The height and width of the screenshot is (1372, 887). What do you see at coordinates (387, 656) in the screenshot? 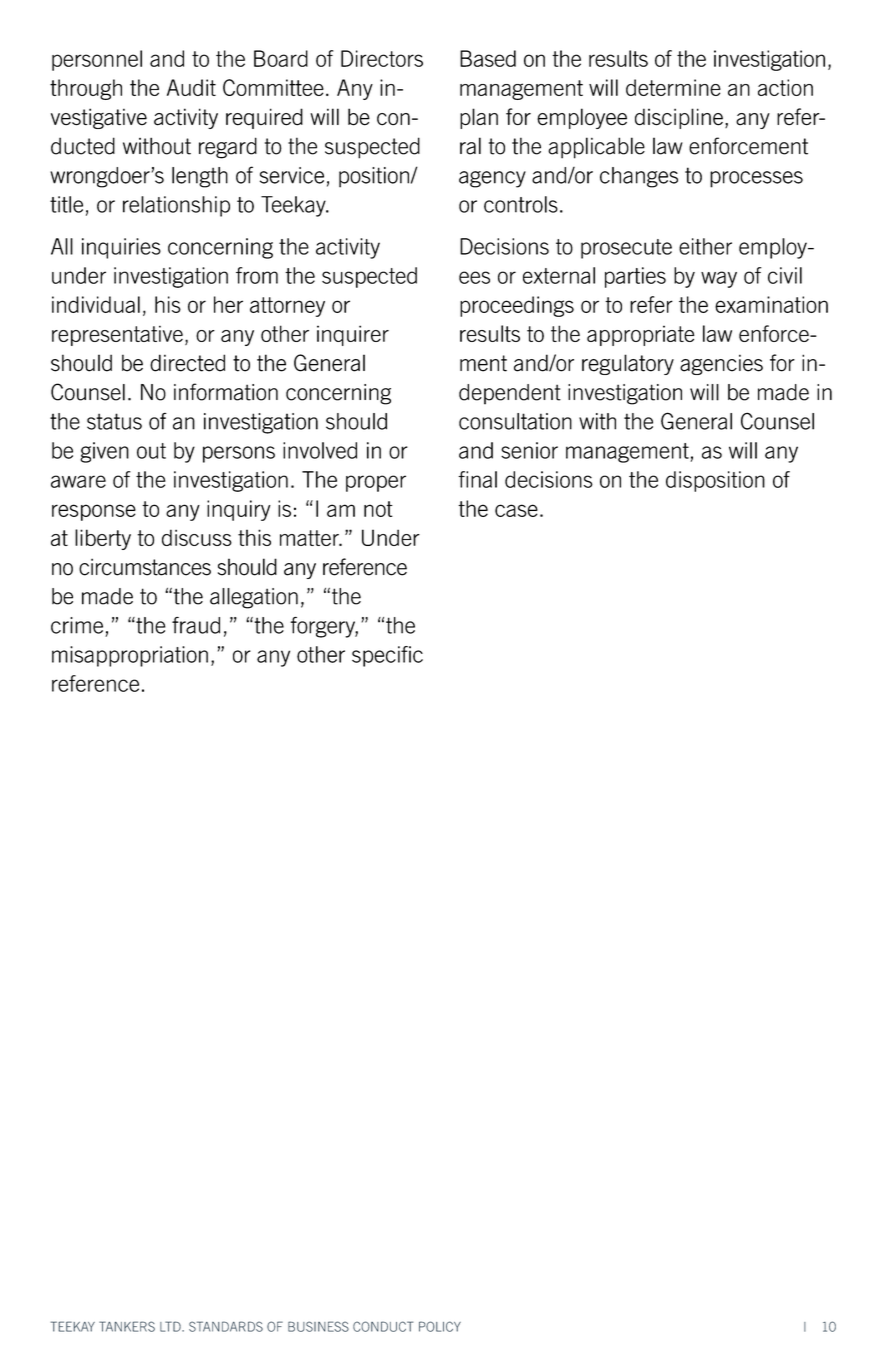
I see `specific` at bounding box center [387, 656].
